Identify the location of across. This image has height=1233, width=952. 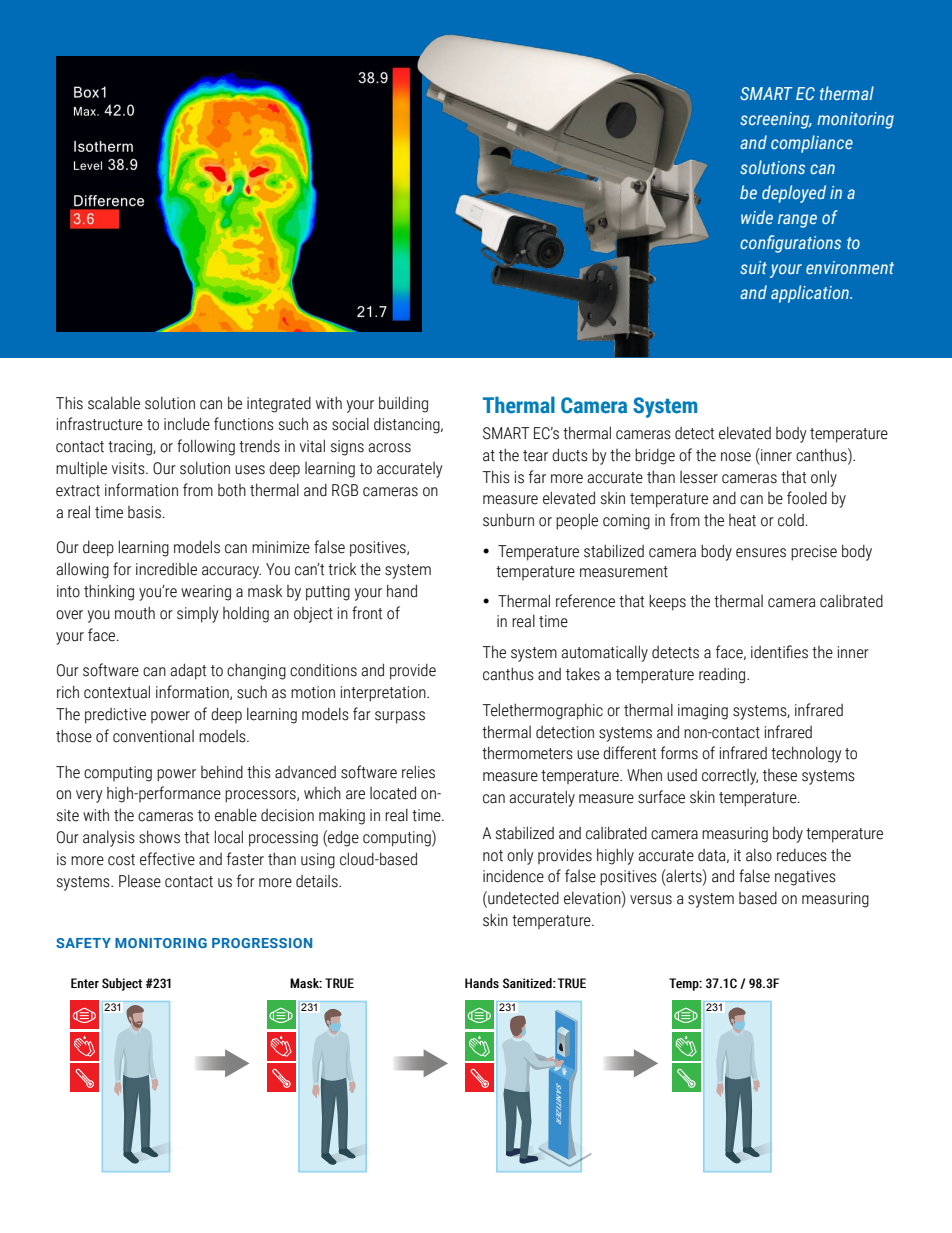
(389, 448).
